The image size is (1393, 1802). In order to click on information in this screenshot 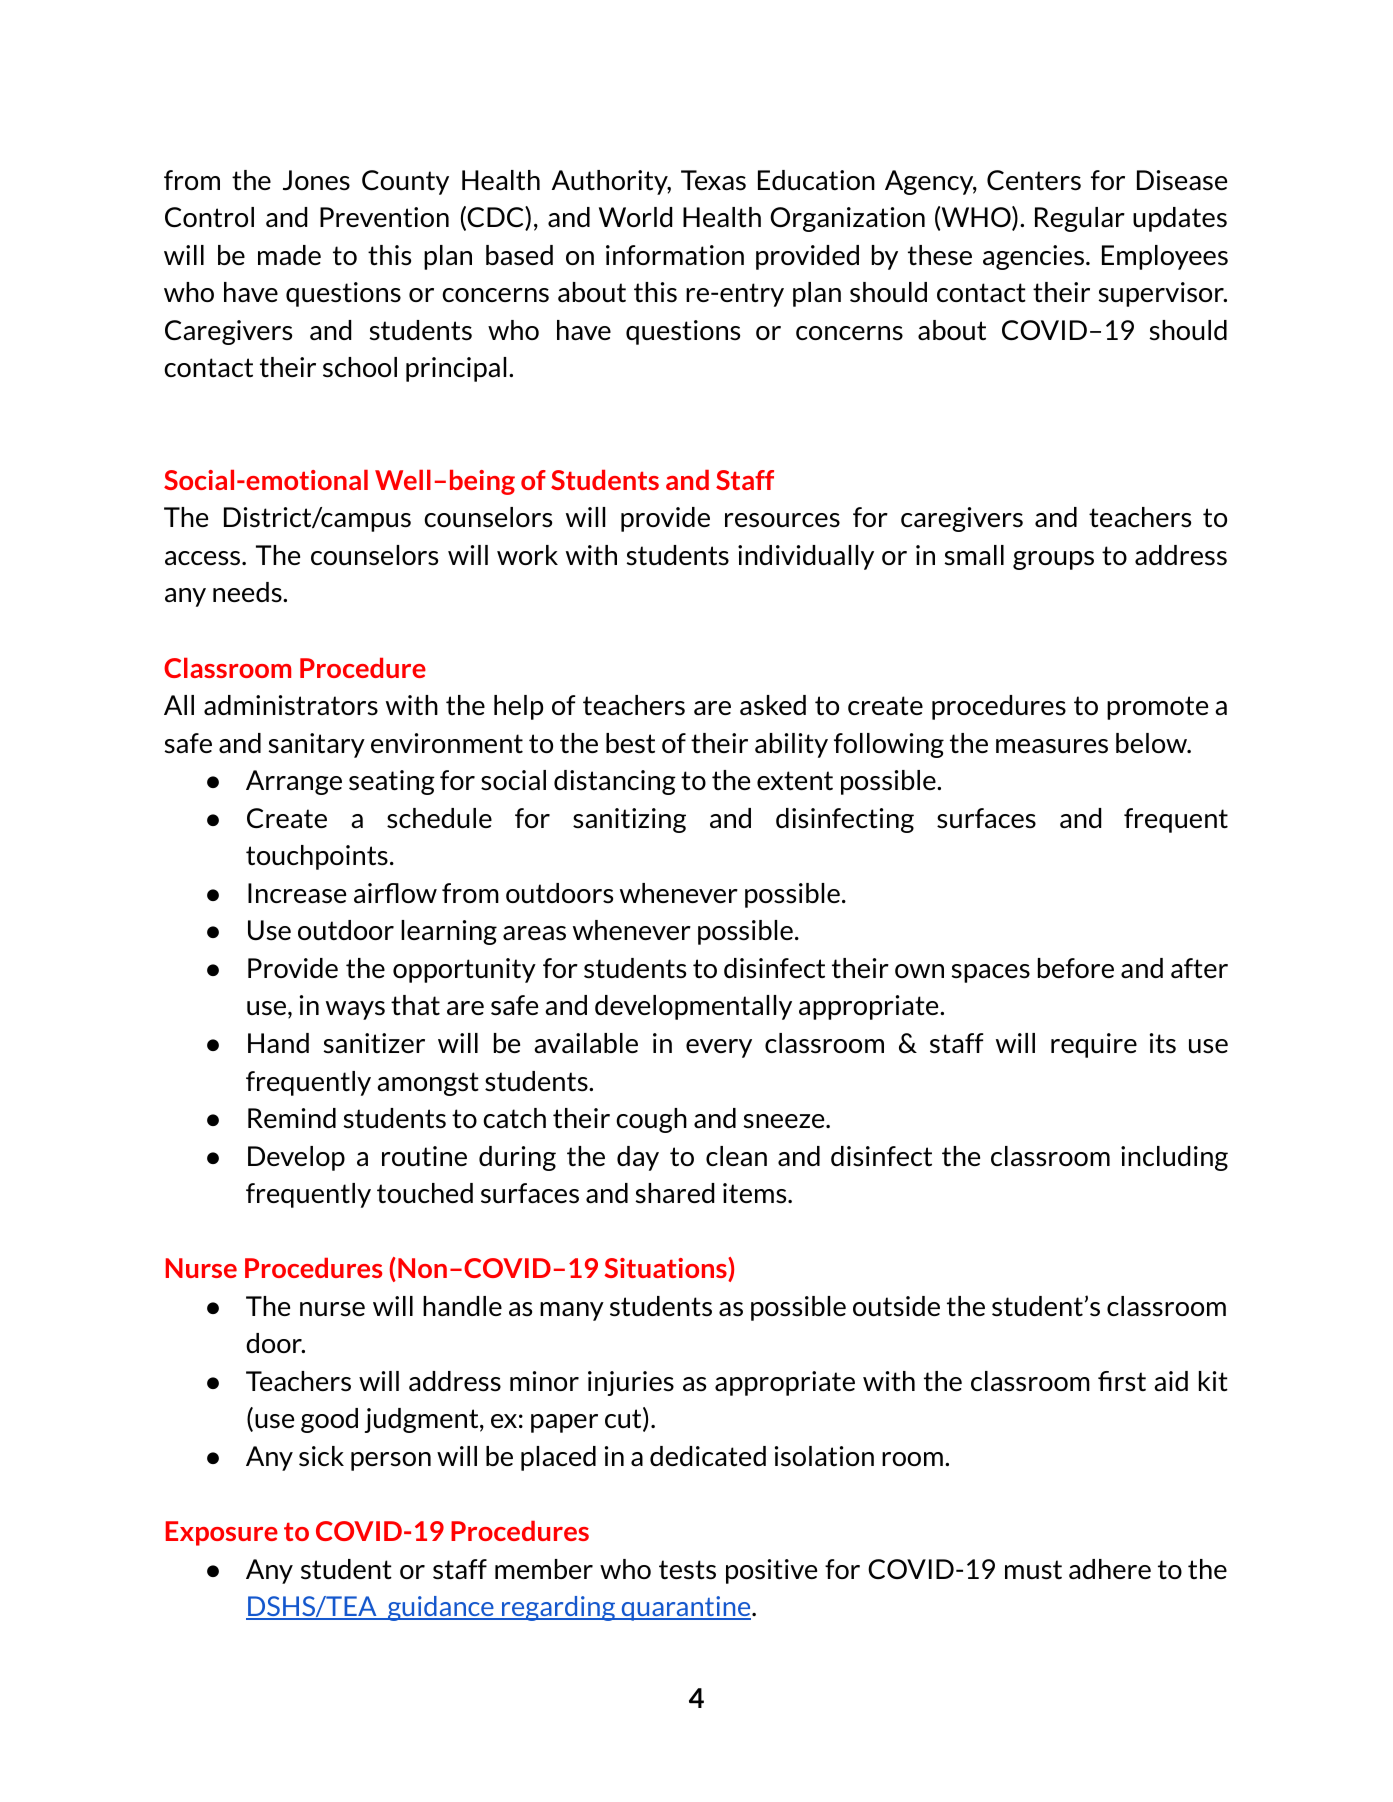, I will do `click(675, 255)`.
